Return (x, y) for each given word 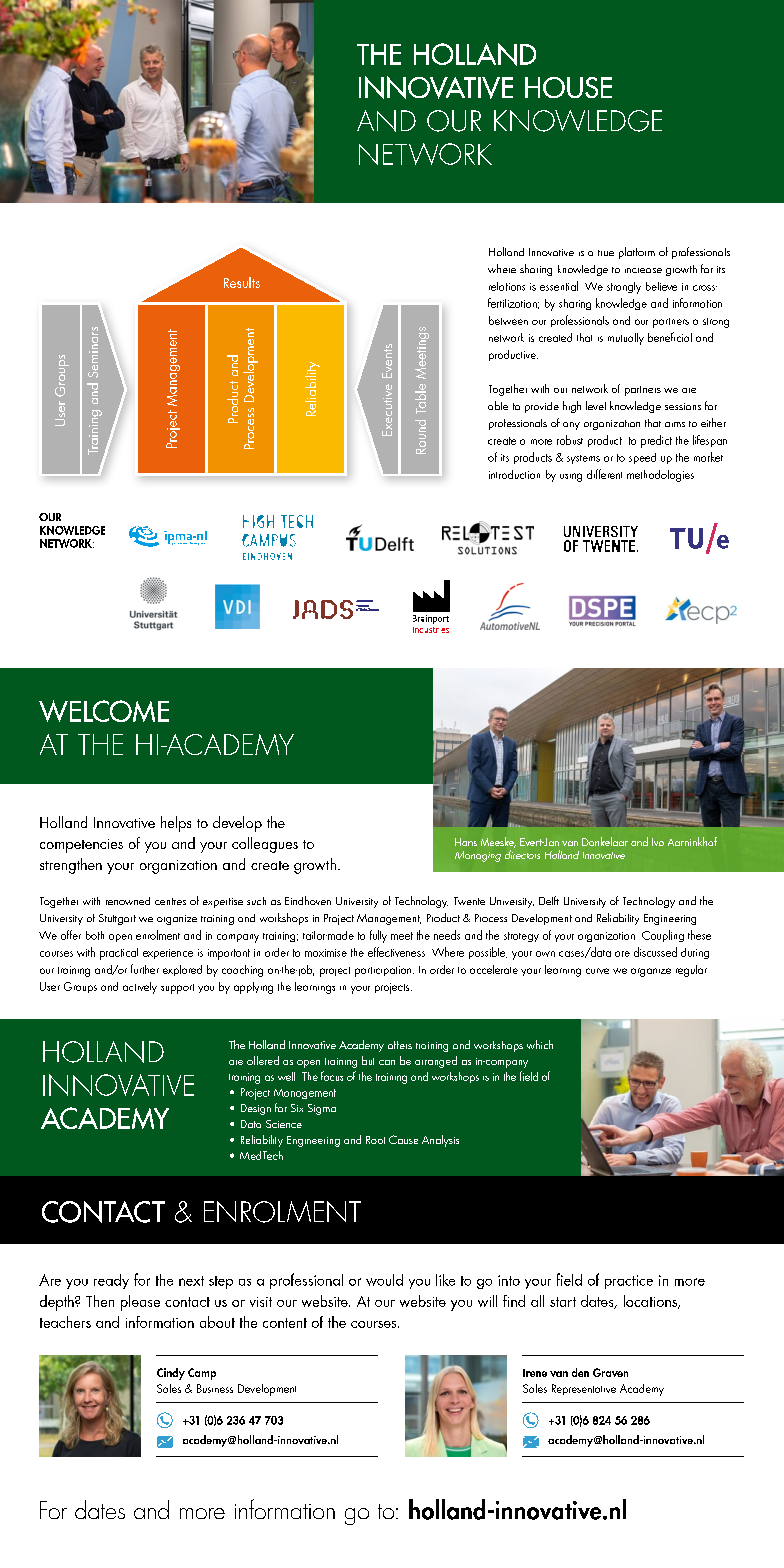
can (387, 1062)
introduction (514, 474)
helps (176, 824)
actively (140, 988)
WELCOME (104, 711)
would (384, 1280)
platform (637, 253)
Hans (466, 842)
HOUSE (568, 87)
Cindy (171, 1374)
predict (656, 441)
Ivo (658, 842)
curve (597, 971)
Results (242, 282)
